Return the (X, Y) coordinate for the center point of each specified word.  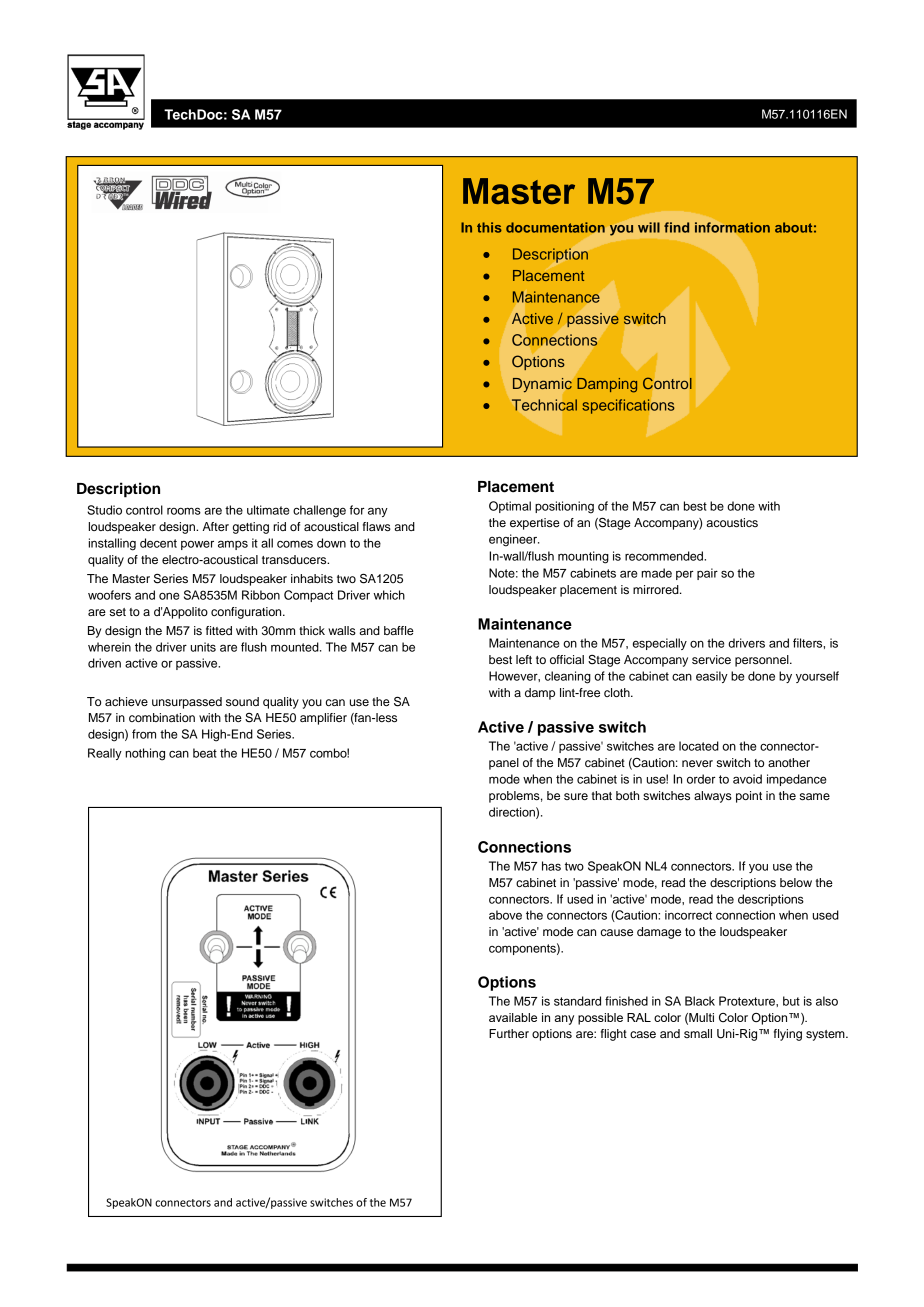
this (489, 227)
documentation (555, 227)
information (732, 227)
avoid (747, 779)
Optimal (510, 507)
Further (509, 1033)
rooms (184, 511)
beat (205, 753)
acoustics (732, 522)
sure (576, 796)
